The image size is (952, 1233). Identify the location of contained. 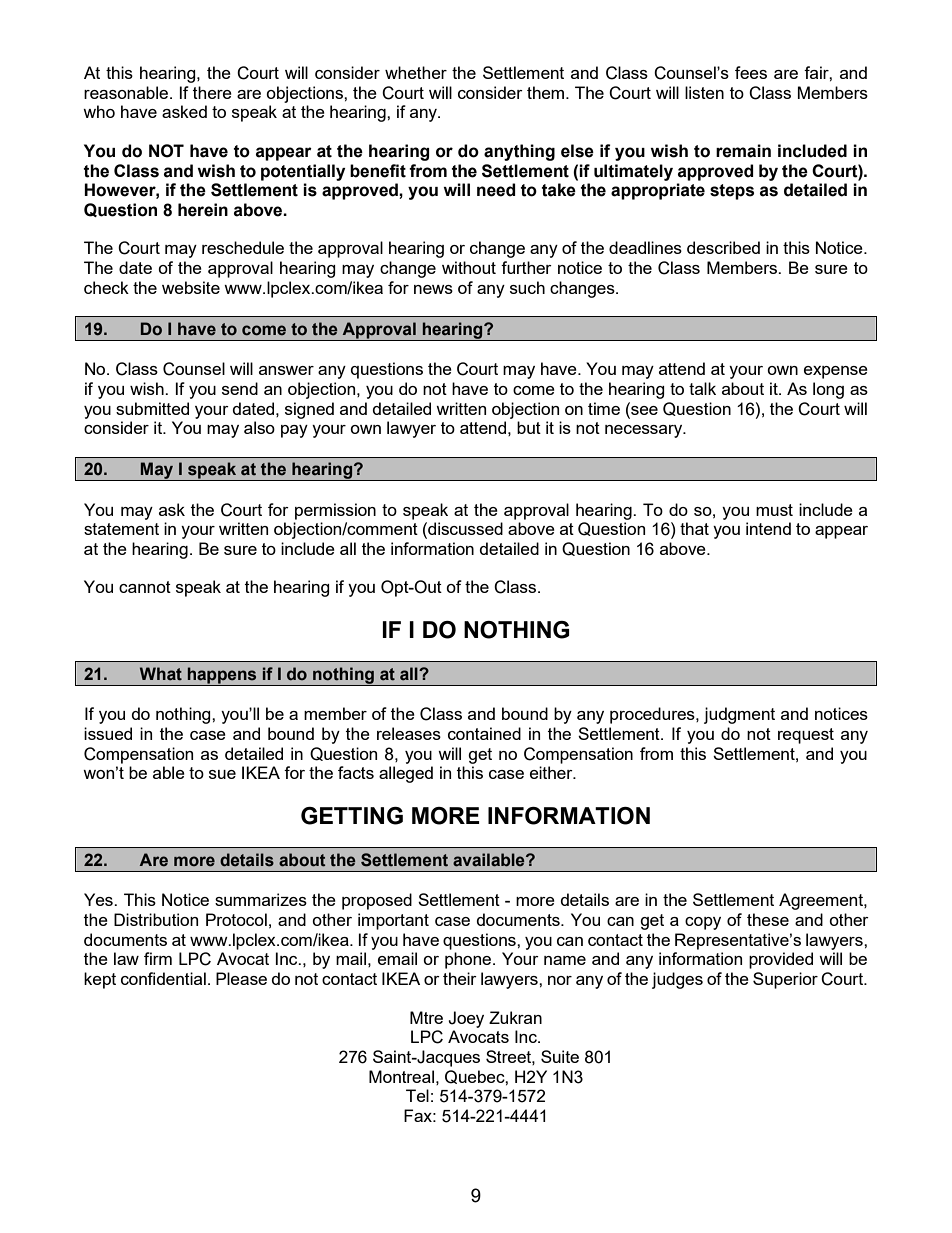
(484, 733).
